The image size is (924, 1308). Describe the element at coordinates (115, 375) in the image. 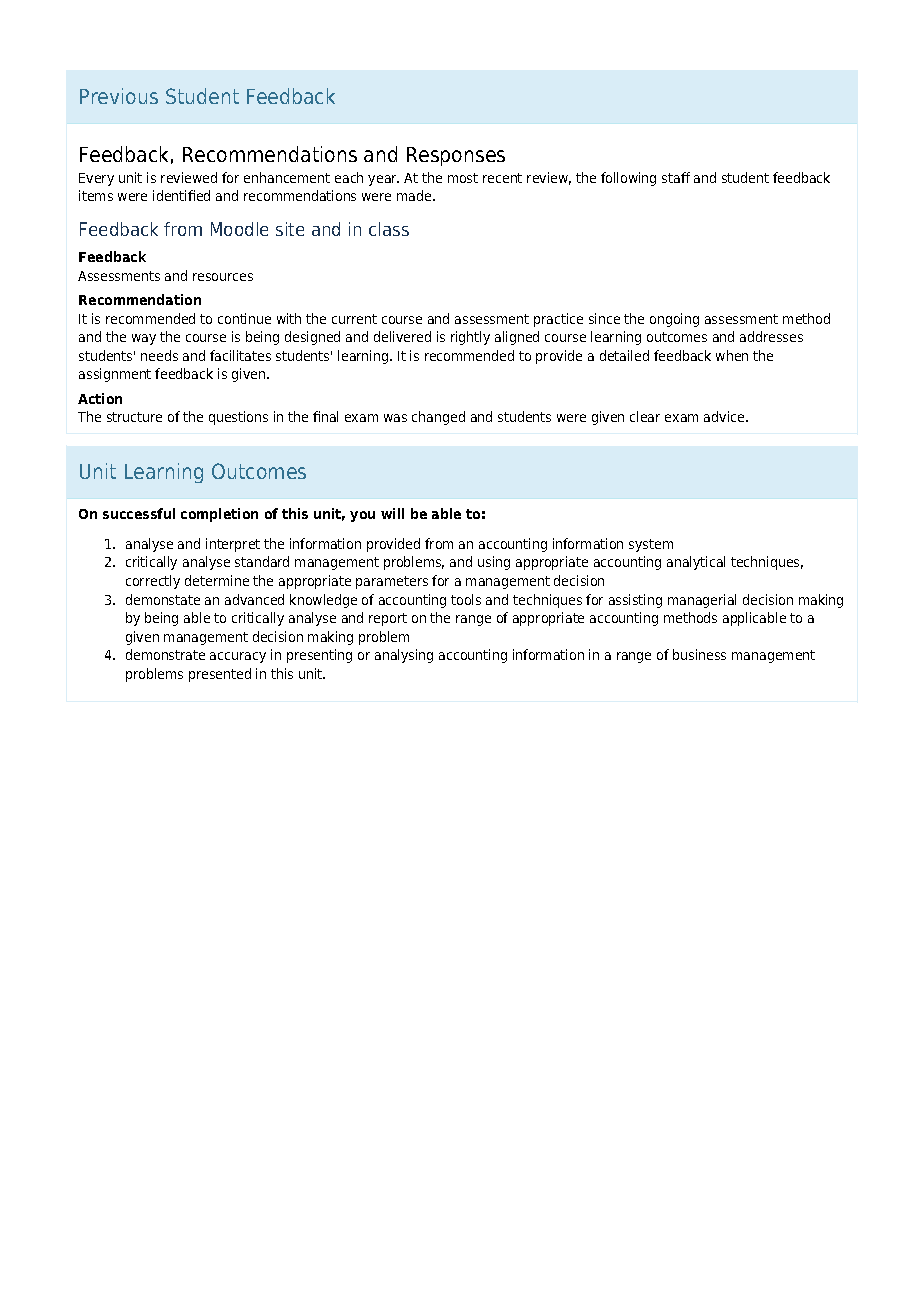

I see `assignment` at that location.
